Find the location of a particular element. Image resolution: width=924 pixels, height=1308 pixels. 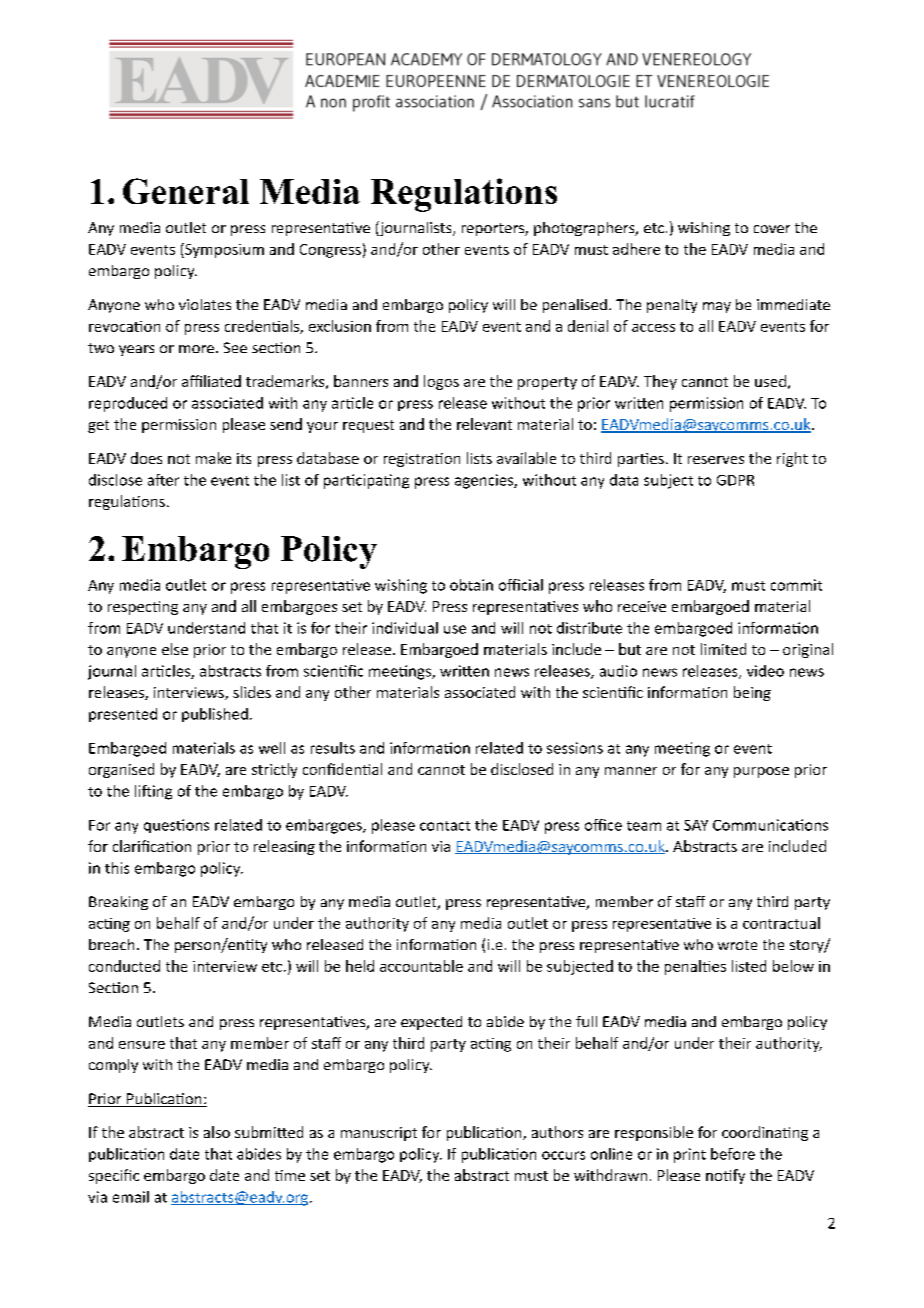

team is located at coordinates (644, 826).
